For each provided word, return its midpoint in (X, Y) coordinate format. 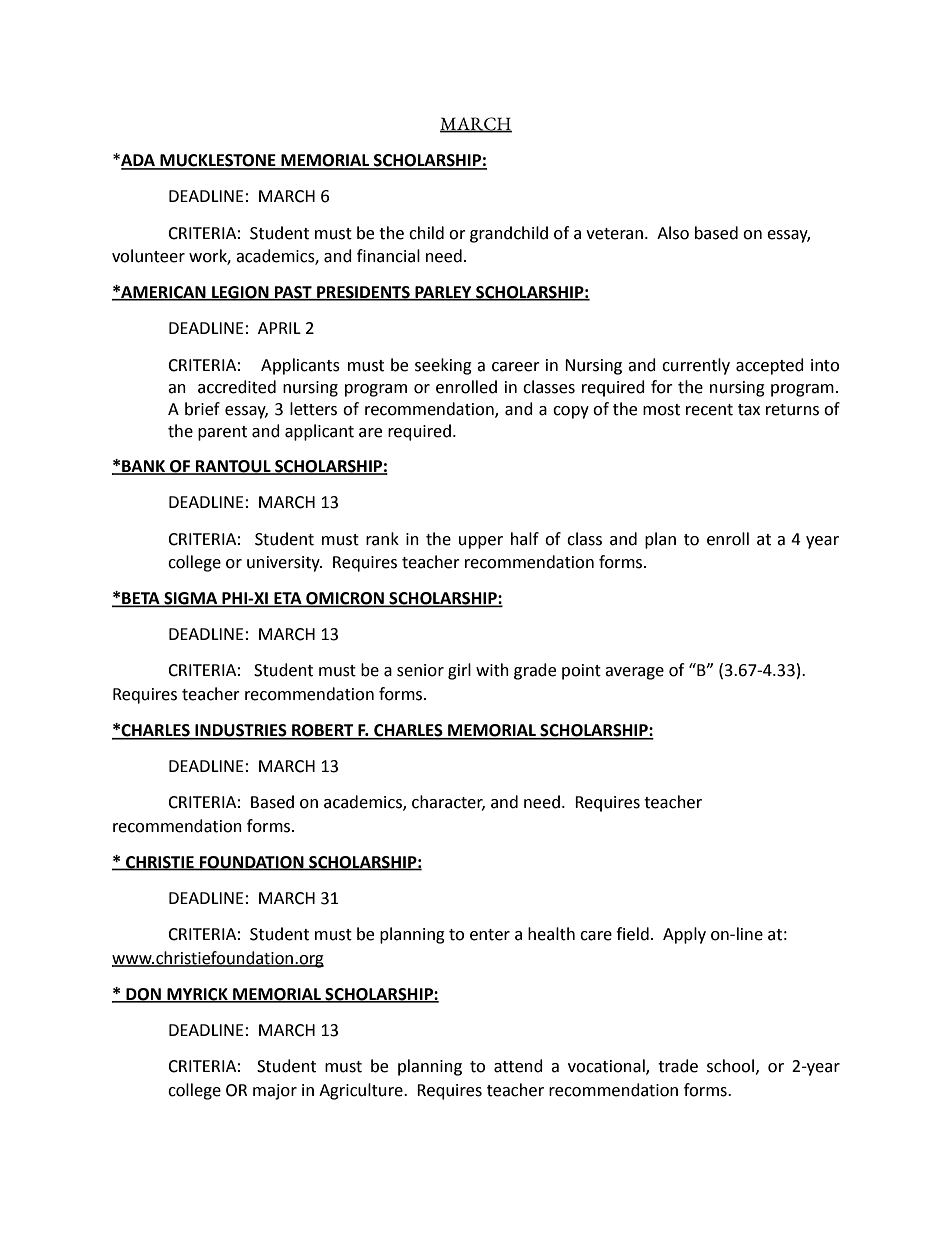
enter (490, 935)
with (492, 670)
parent (222, 433)
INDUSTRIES (241, 731)
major (275, 1092)
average (634, 673)
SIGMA (191, 599)
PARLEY (443, 293)
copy (571, 412)
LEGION (240, 293)
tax (749, 410)
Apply (684, 935)
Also (673, 233)
